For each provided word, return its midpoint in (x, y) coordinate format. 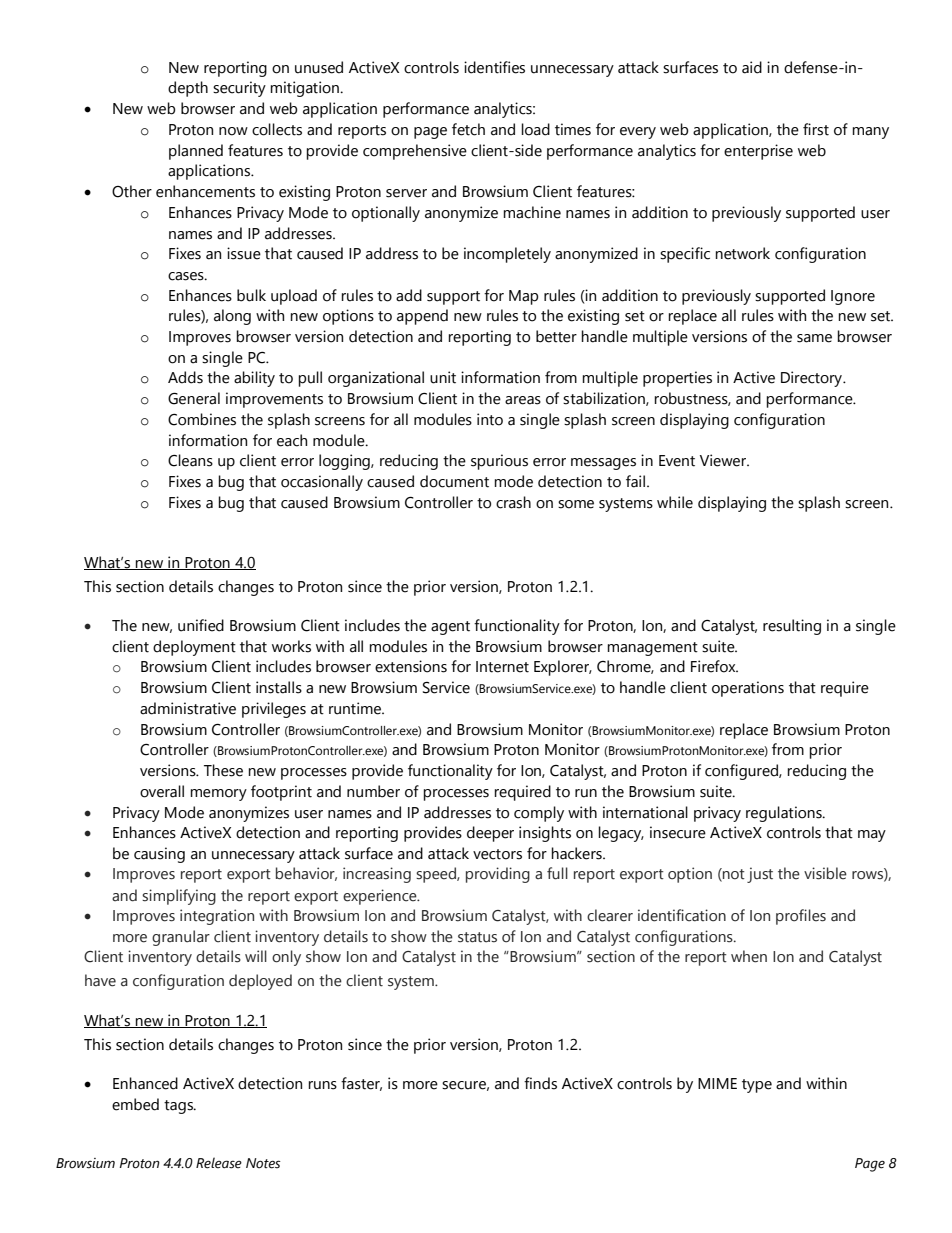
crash (513, 502)
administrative (188, 708)
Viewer (724, 460)
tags (179, 1107)
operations (748, 689)
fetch (468, 129)
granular (181, 938)
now (233, 131)
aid (752, 67)
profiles (801, 917)
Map (523, 297)
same (814, 338)
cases (187, 276)
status (477, 937)
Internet (502, 667)
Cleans (190, 460)
